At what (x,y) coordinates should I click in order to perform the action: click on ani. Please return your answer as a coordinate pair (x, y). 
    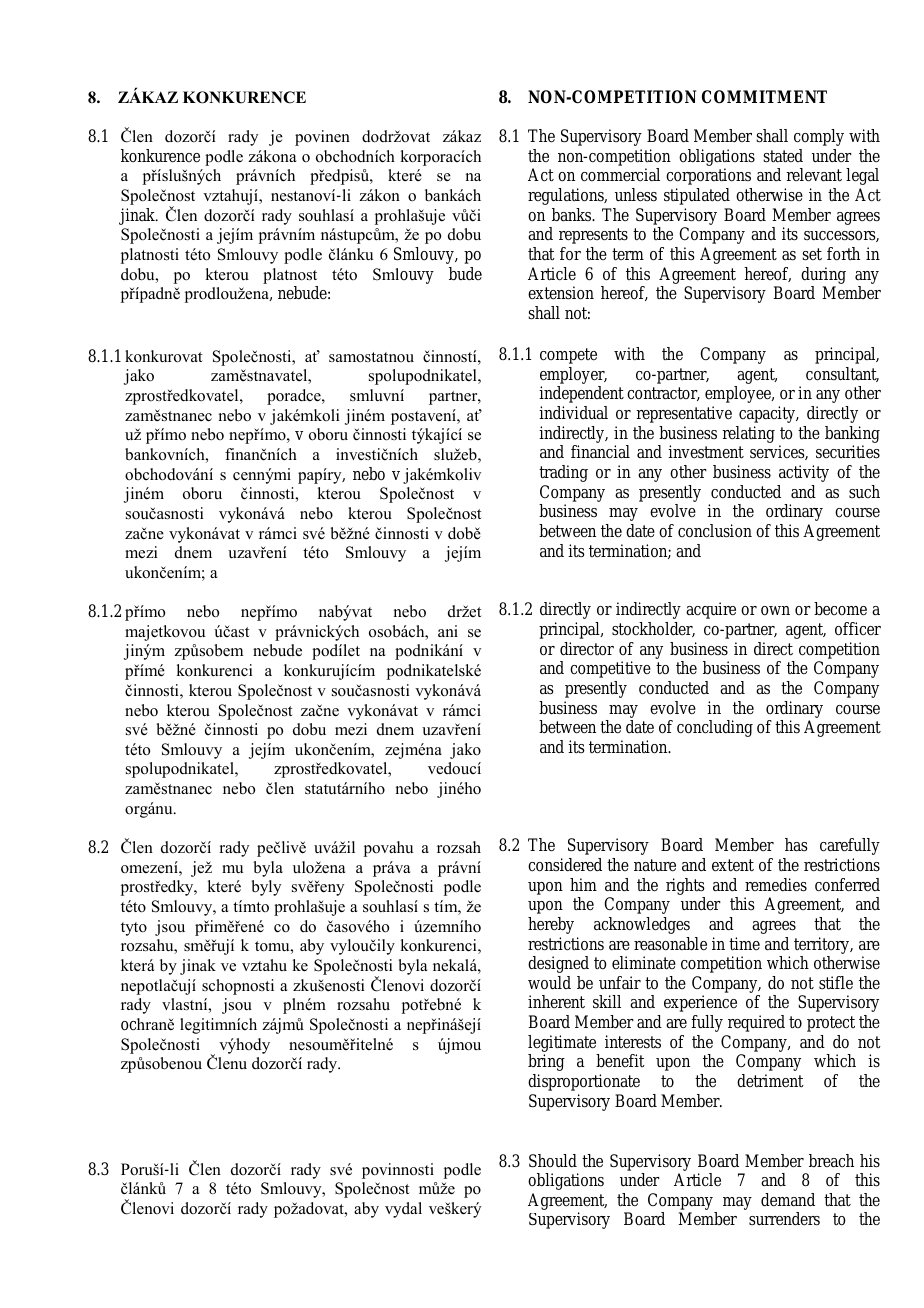
    Looking at the image, I should click on (448, 631).
